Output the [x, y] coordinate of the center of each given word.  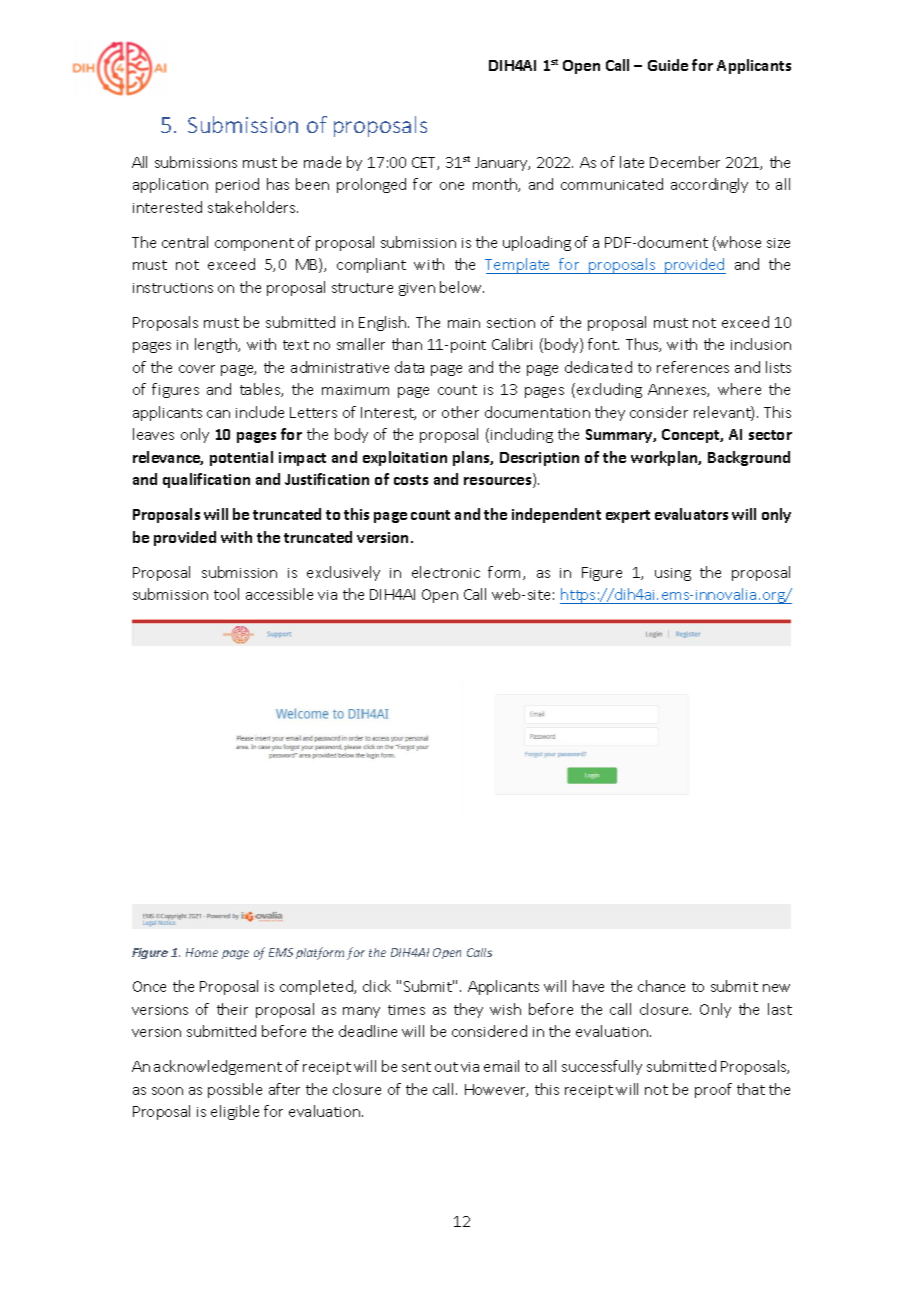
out [446, 1067]
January [502, 164]
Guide [668, 65]
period [237, 185]
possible [235, 1090]
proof [713, 1090]
